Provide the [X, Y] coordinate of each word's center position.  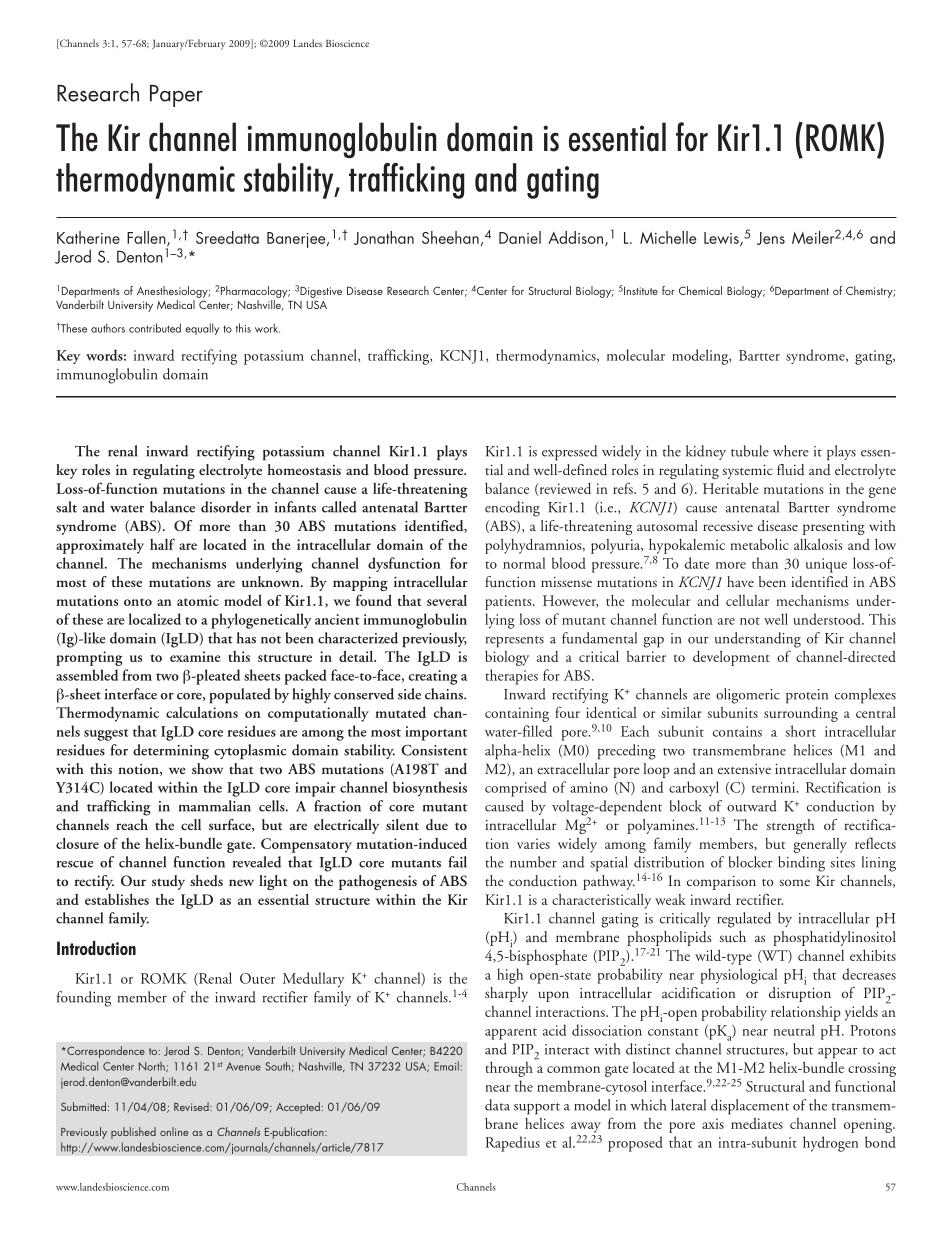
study [168, 882]
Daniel [520, 237]
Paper [176, 96]
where [791, 451]
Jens [771, 238]
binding [801, 864]
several [447, 600]
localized [155, 619]
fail [457, 862]
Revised [192, 1106]
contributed [155, 328]
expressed [569, 453]
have [740, 581]
